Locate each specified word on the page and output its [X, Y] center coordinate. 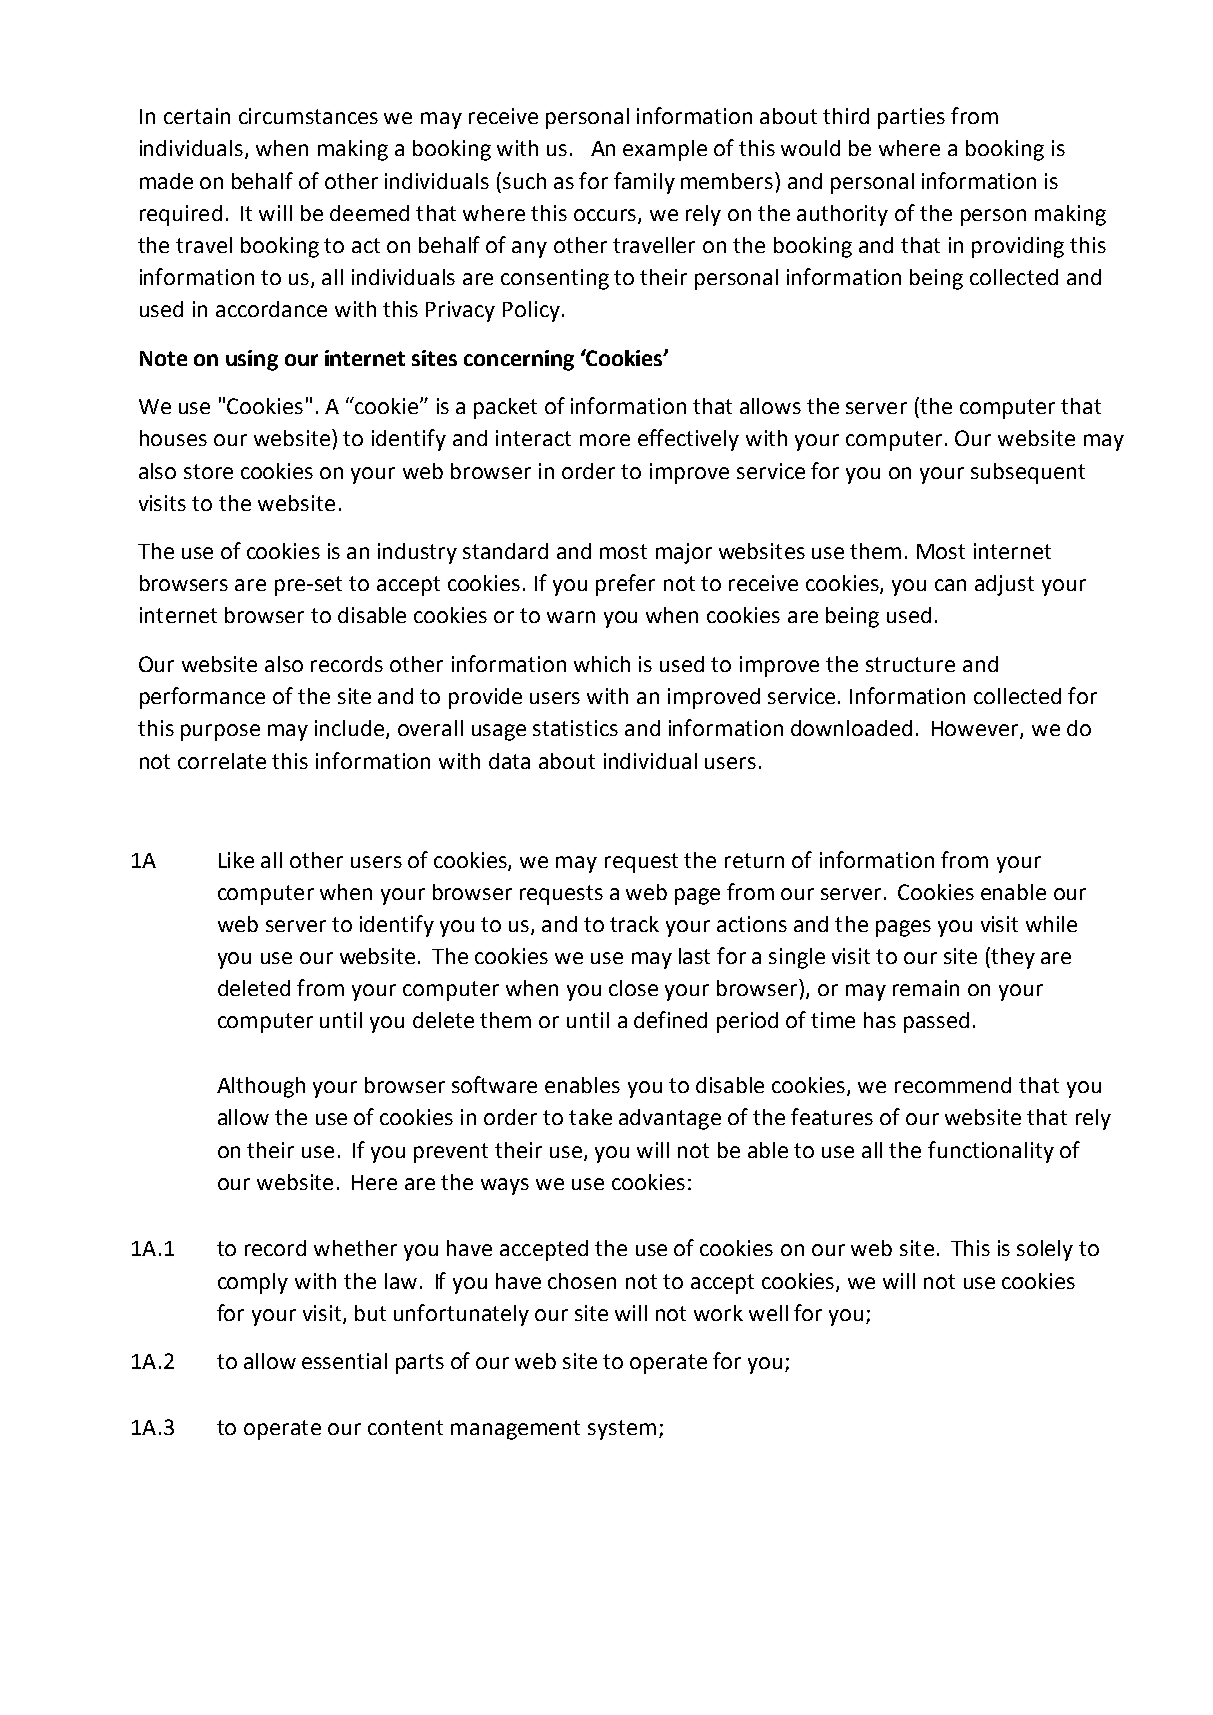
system [622, 1430]
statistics [575, 728]
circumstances [308, 116]
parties [911, 118]
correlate [222, 761]
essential [344, 1361]
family [644, 183]
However [976, 730]
